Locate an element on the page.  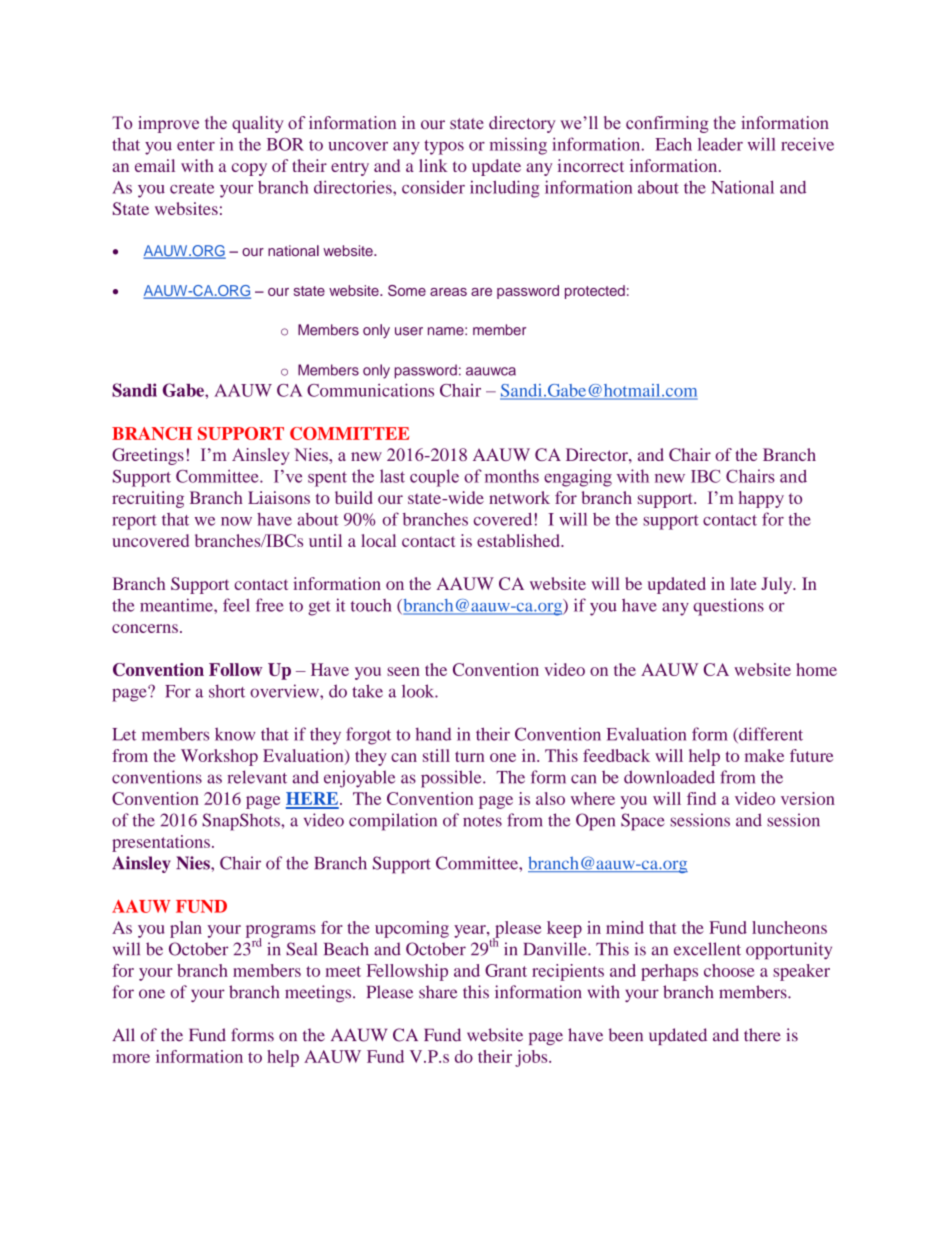
choose is located at coordinates (729, 970).
